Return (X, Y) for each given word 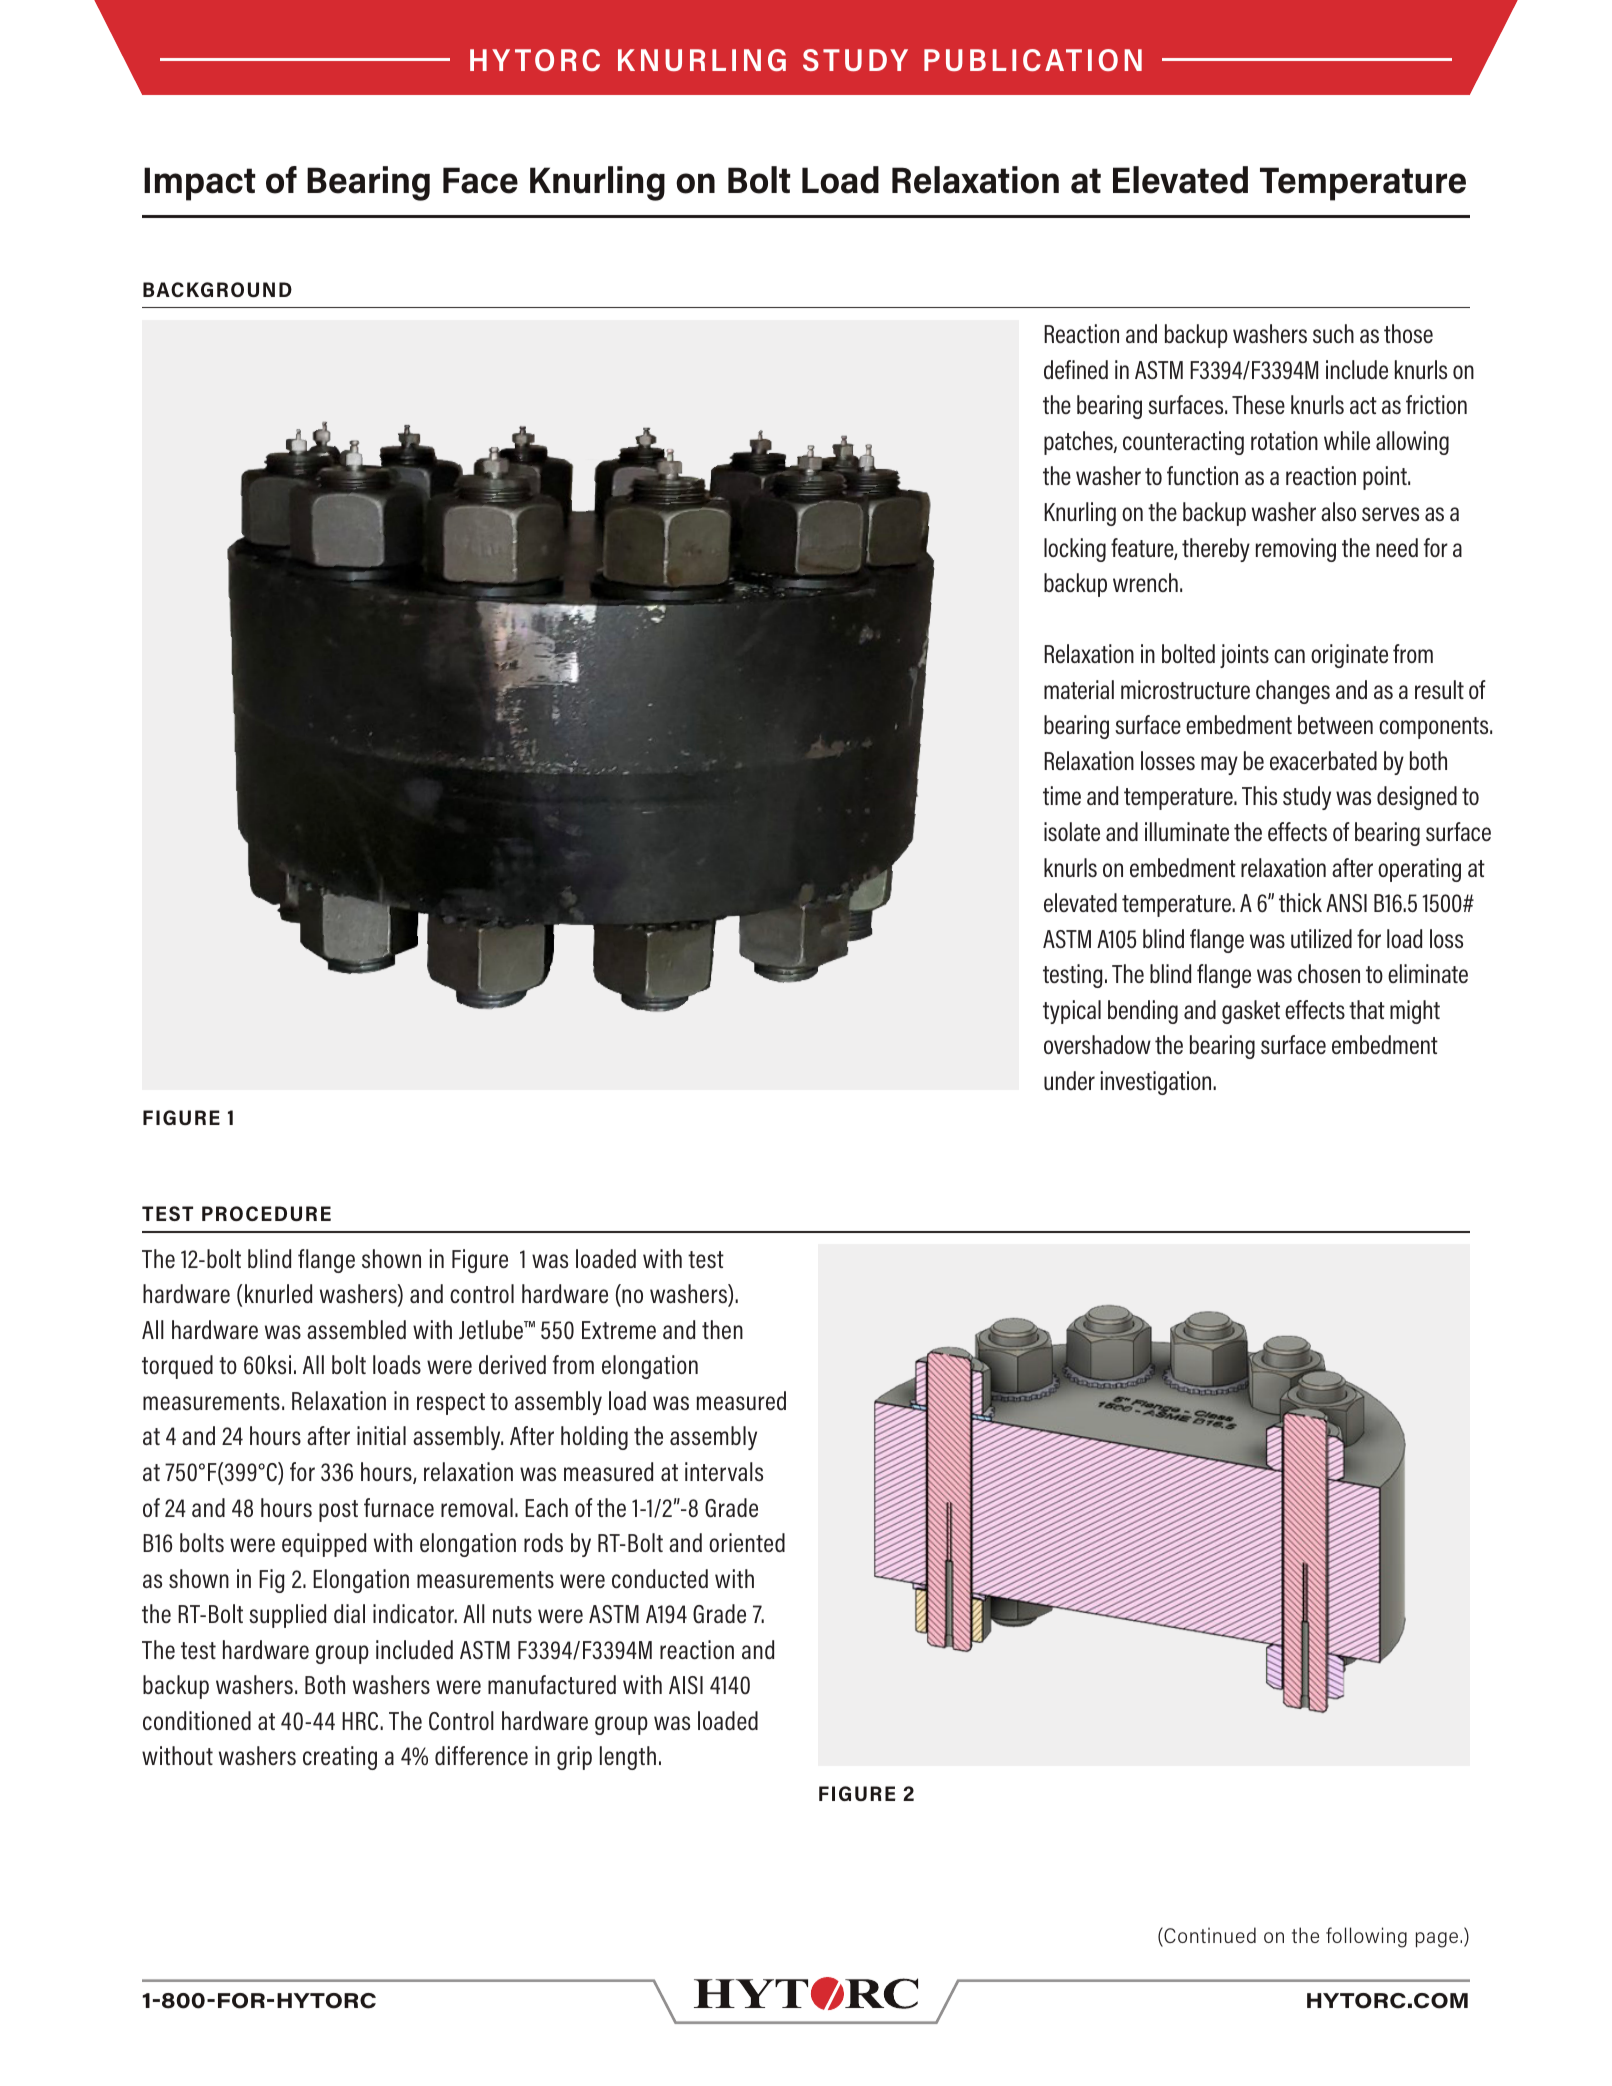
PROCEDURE (266, 1213)
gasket (1251, 1012)
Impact (200, 184)
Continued (1209, 1936)
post (338, 1511)
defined (1076, 369)
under (1069, 1080)
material (1079, 689)
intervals (724, 1471)
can (1289, 656)
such (1333, 333)
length (628, 1758)
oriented (747, 1542)
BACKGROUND (217, 289)
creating (340, 1758)
